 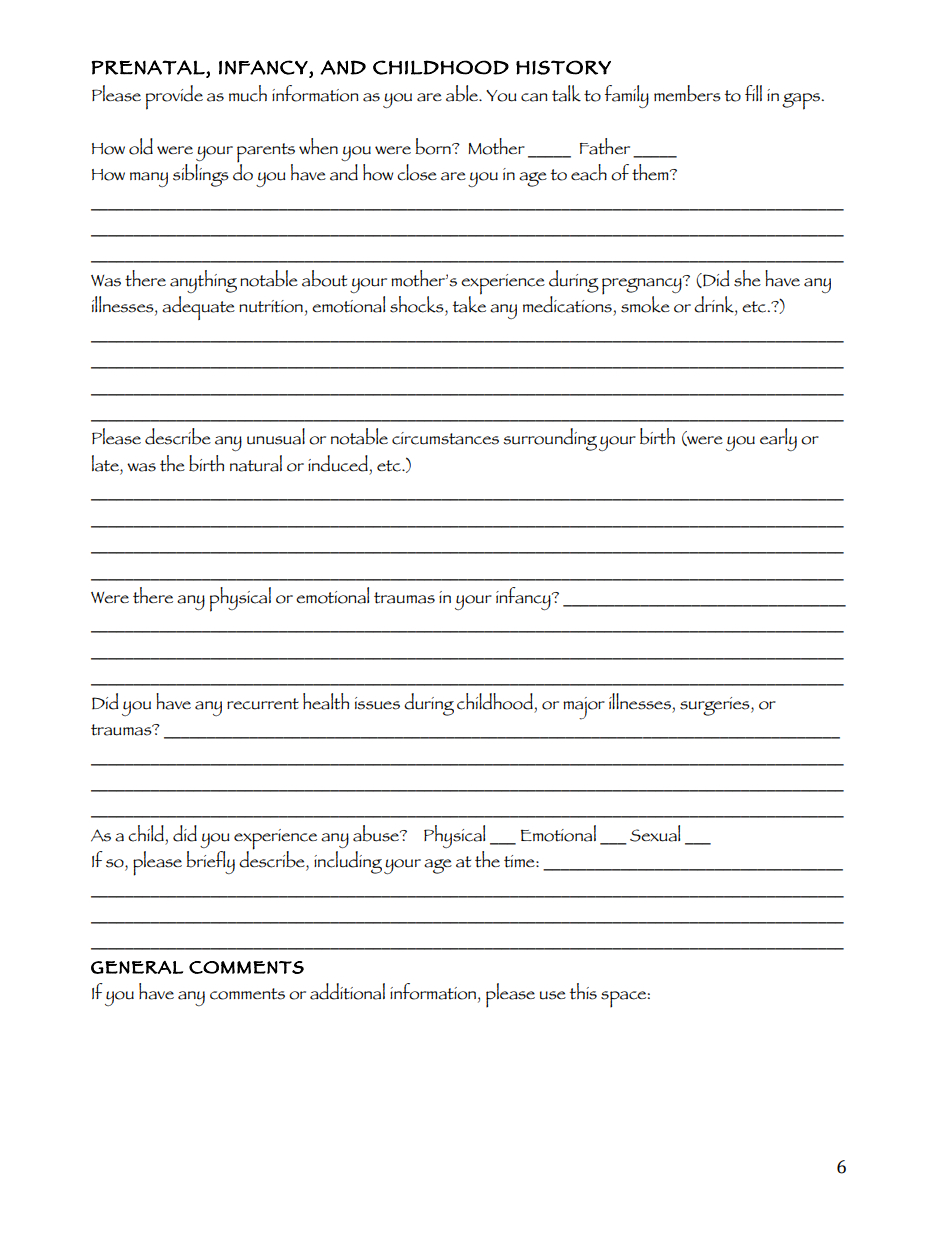 What do you see at coordinates (434, 146) in the image?
I see `born` at bounding box center [434, 146].
